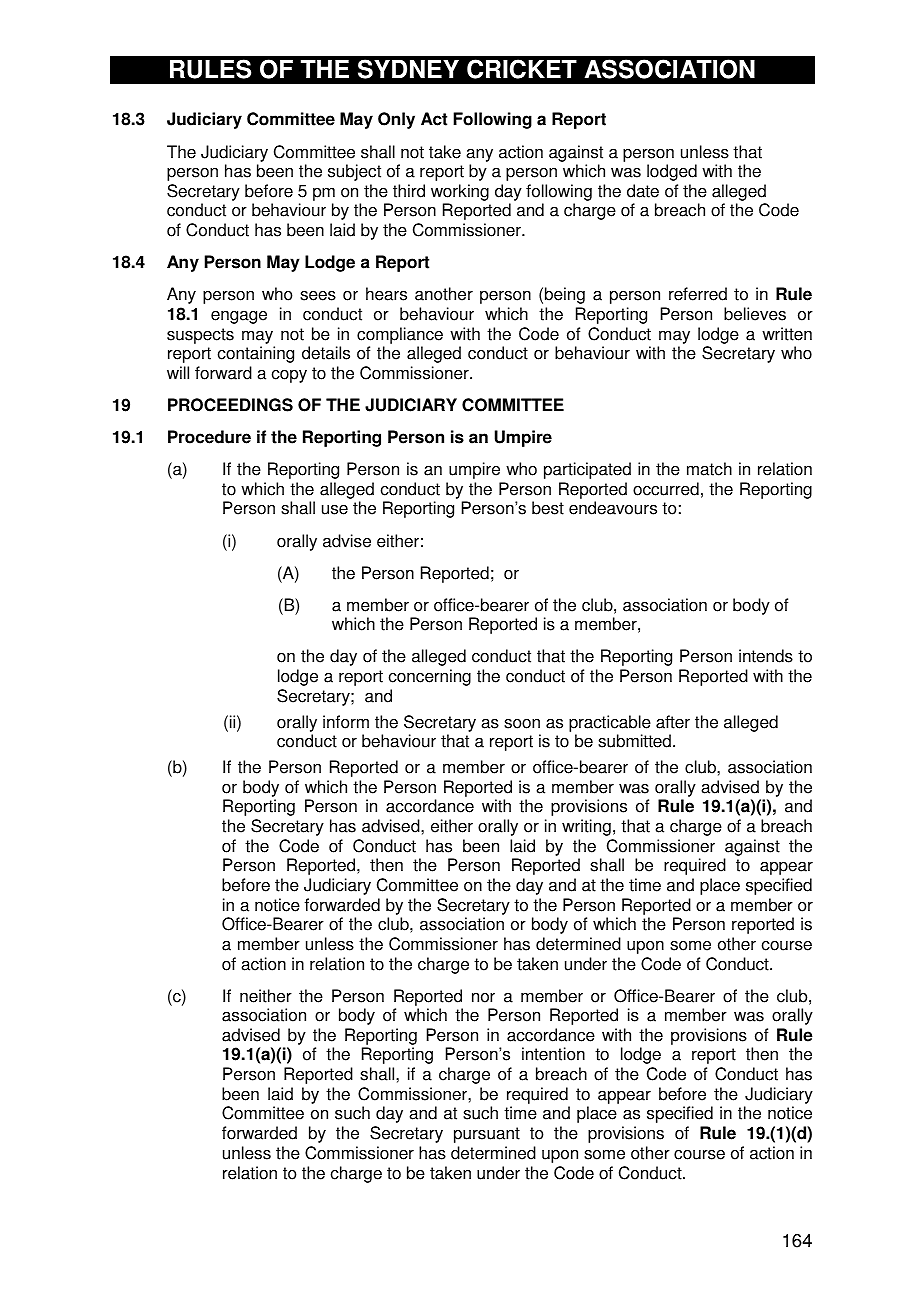  I want to click on best, so click(548, 508).
